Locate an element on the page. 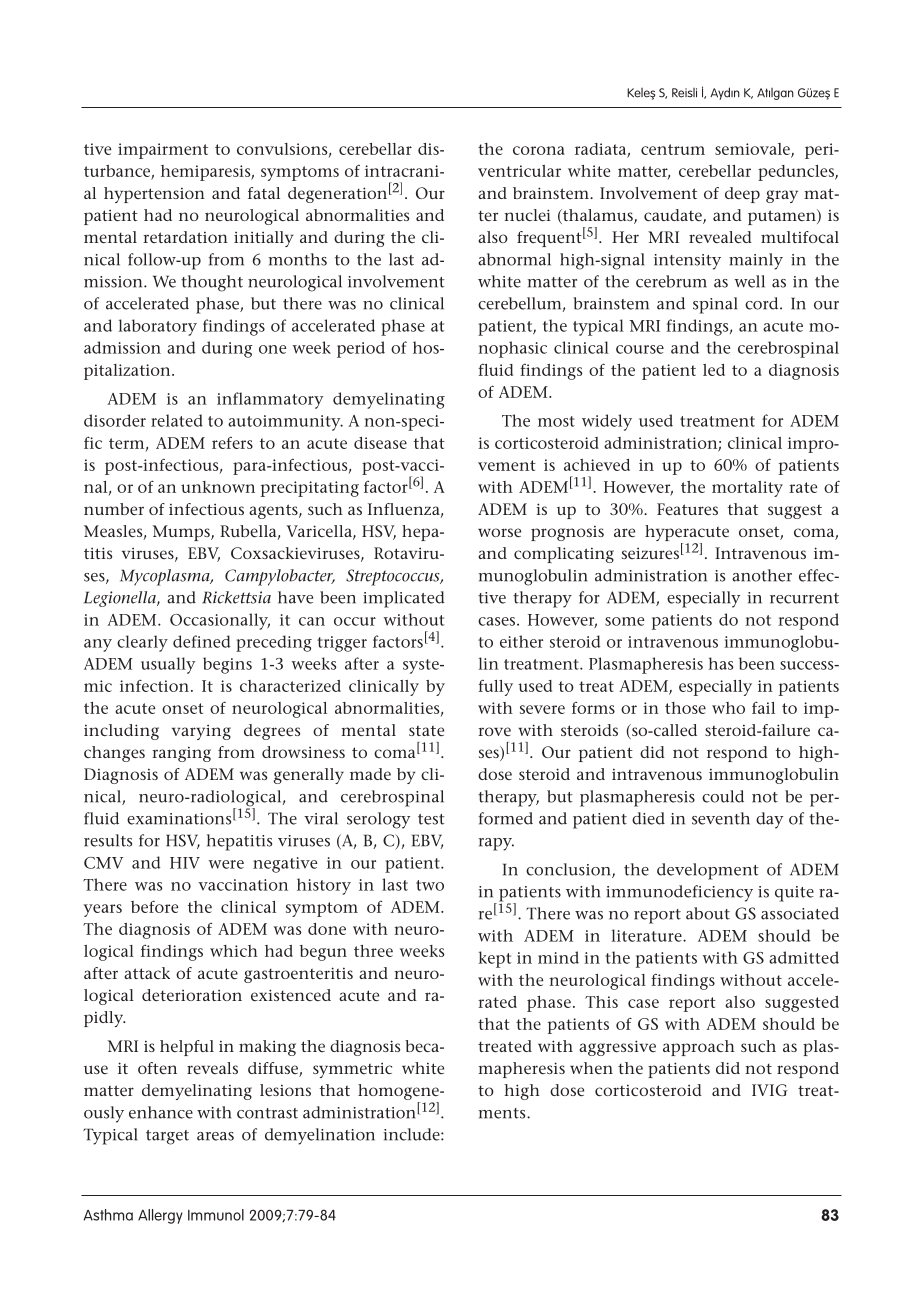 Image resolution: width=924 pixels, height=1304 pixels. impairment is located at coordinates (163, 151).
